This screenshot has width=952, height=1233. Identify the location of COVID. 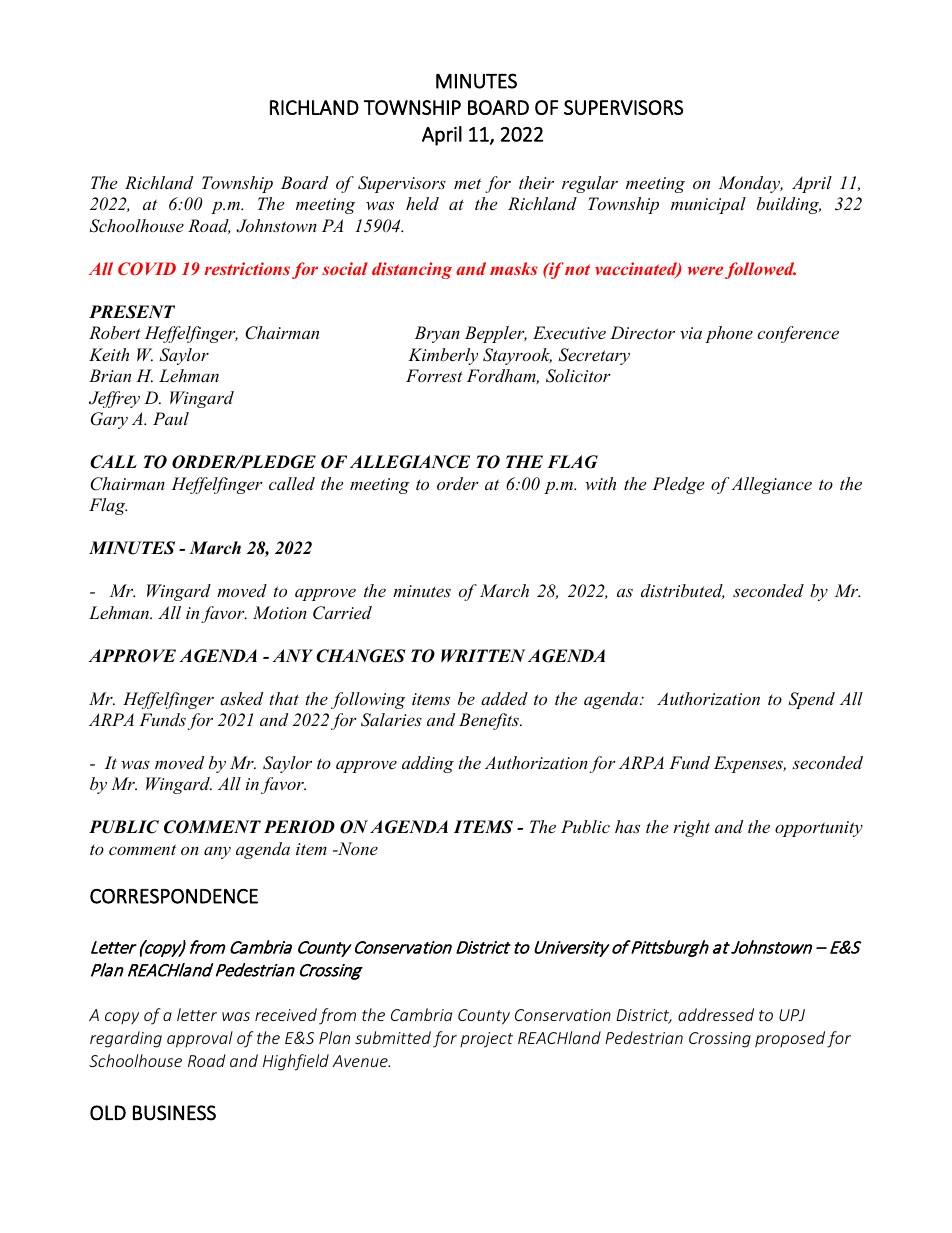
(147, 268).
